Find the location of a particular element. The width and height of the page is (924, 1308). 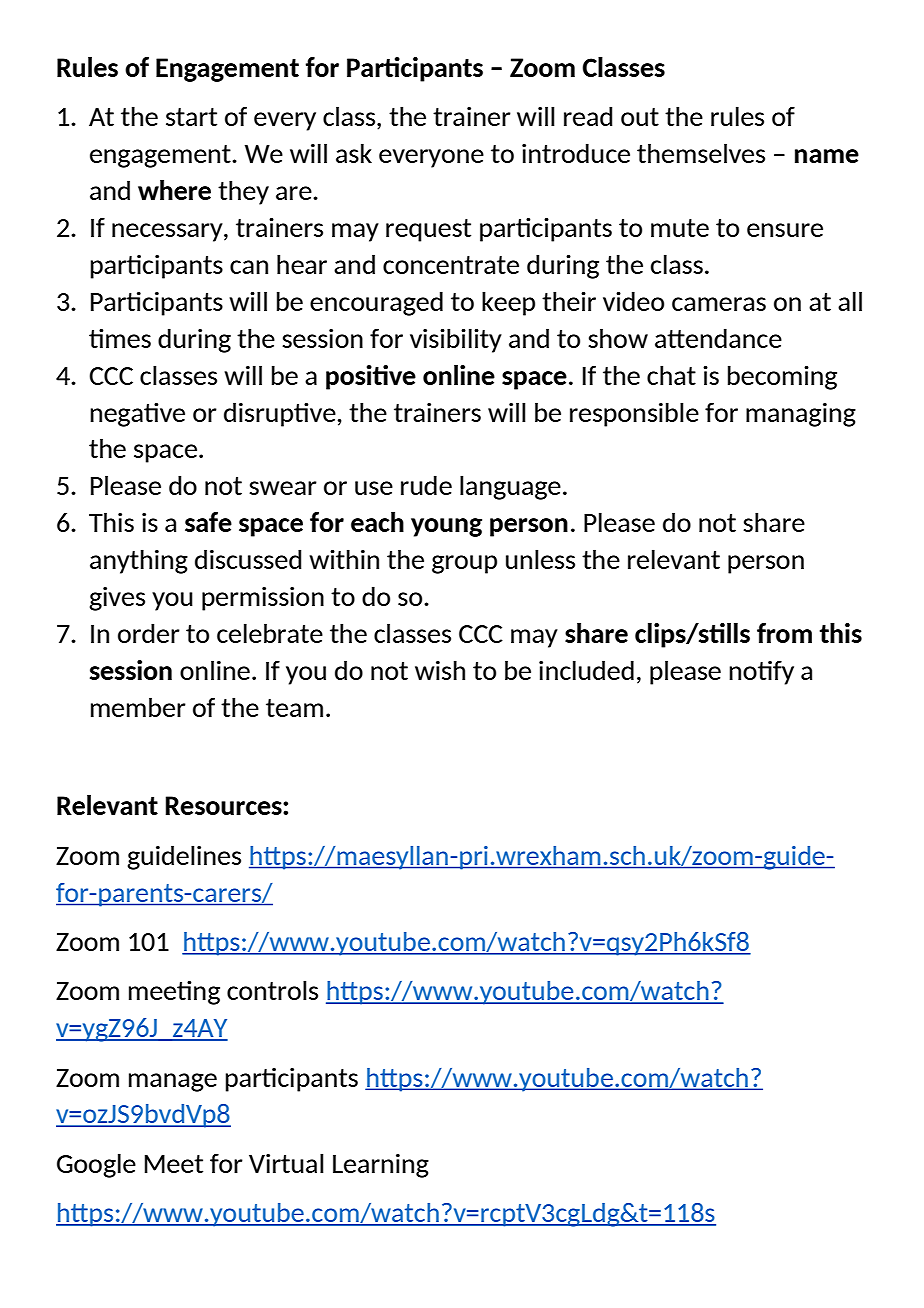

manage is located at coordinates (173, 1082).
